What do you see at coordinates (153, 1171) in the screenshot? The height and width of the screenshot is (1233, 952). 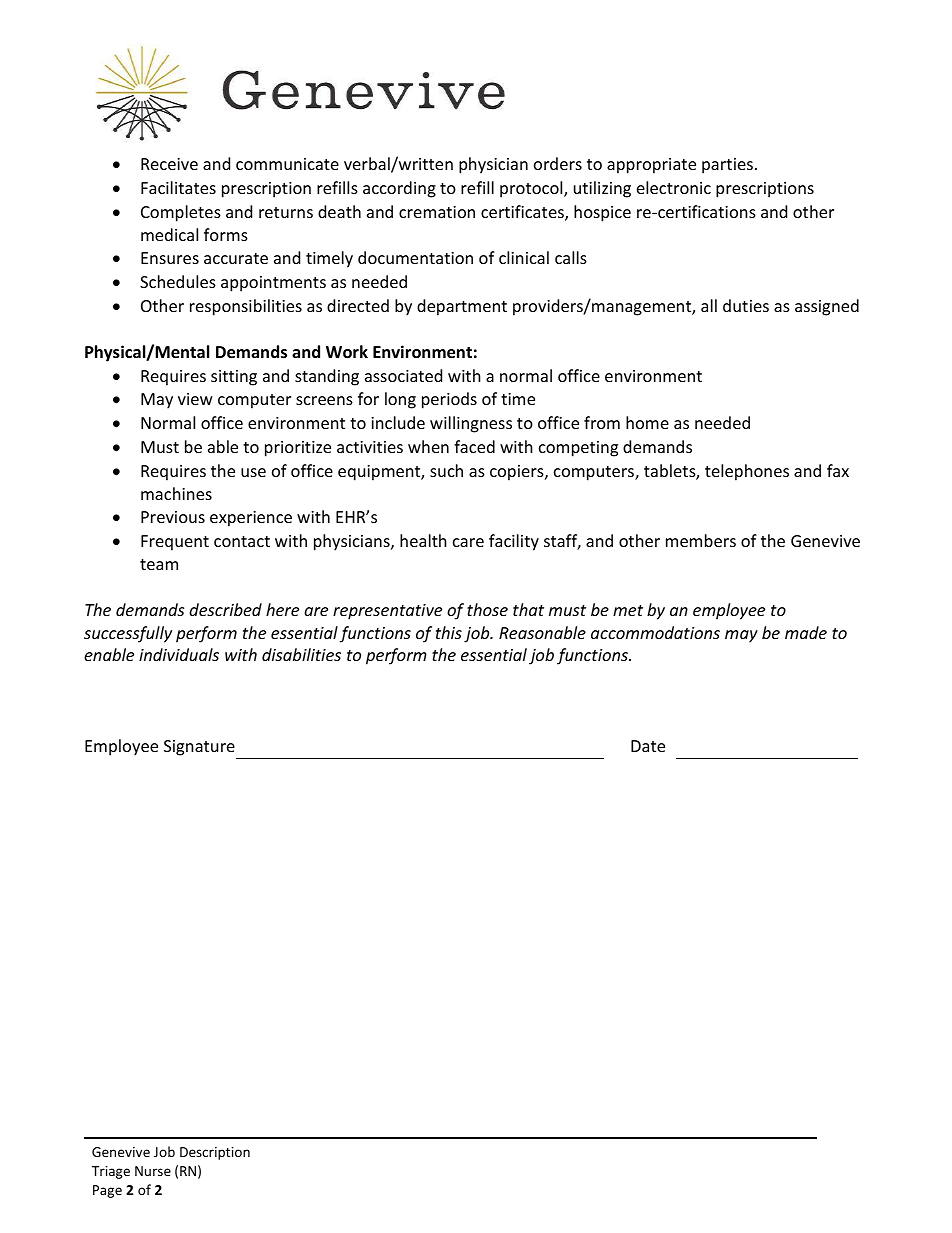 I see `Nurse` at bounding box center [153, 1171].
